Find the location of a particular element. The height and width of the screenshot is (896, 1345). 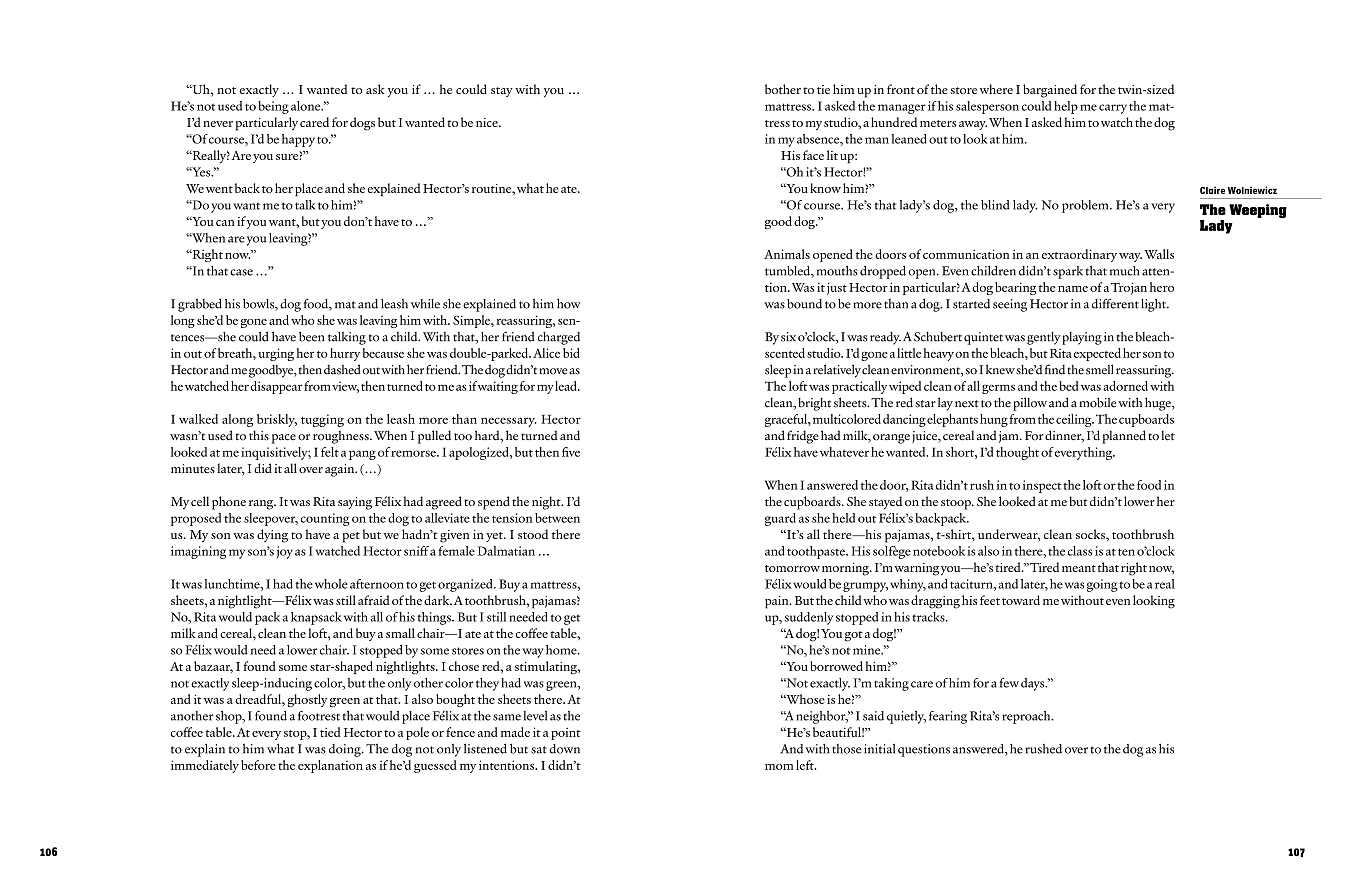

pet is located at coordinates (351, 537).
